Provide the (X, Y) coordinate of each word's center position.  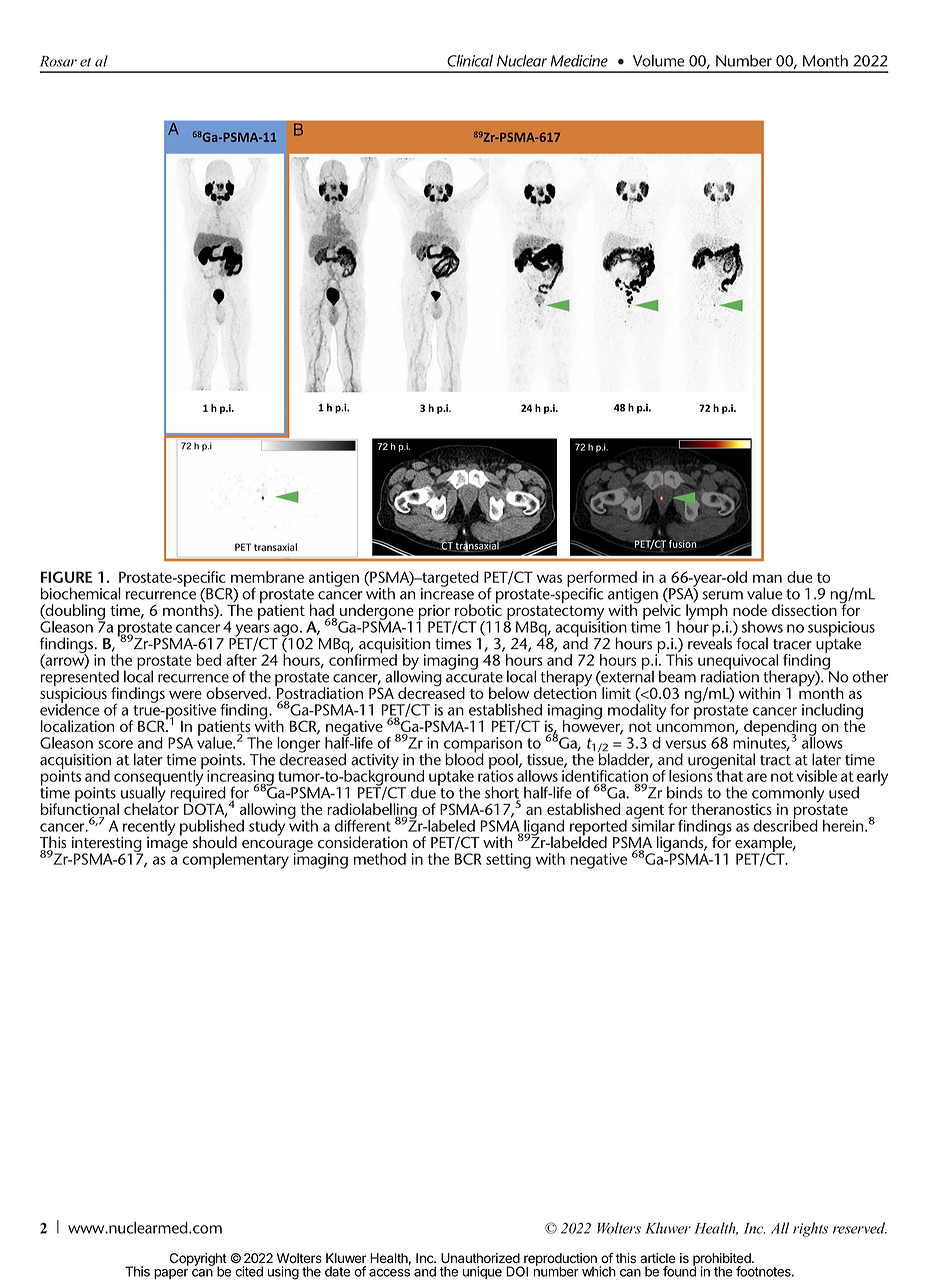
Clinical (470, 60)
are (757, 777)
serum (722, 595)
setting (508, 861)
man (767, 578)
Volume (658, 61)
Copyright (198, 1260)
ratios (496, 775)
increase (447, 593)
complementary (235, 861)
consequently (159, 778)
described (785, 824)
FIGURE (66, 577)
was (549, 578)
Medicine (579, 61)
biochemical (81, 593)
